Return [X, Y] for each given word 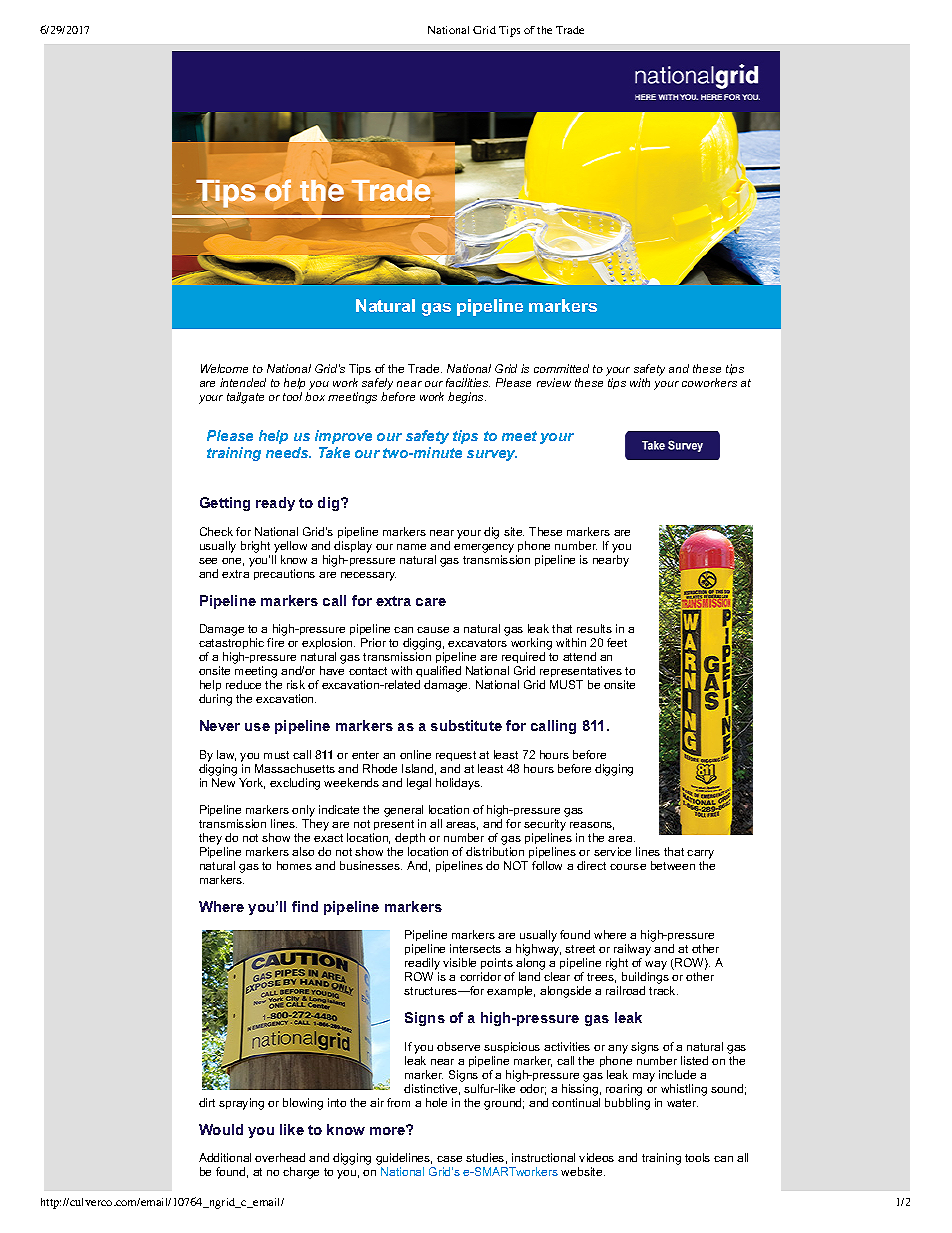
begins [467, 398]
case [449, 1159]
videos [596, 1157]
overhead [280, 1157]
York [252, 783]
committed [561, 368]
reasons [592, 826]
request [457, 758]
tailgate [245, 398]
